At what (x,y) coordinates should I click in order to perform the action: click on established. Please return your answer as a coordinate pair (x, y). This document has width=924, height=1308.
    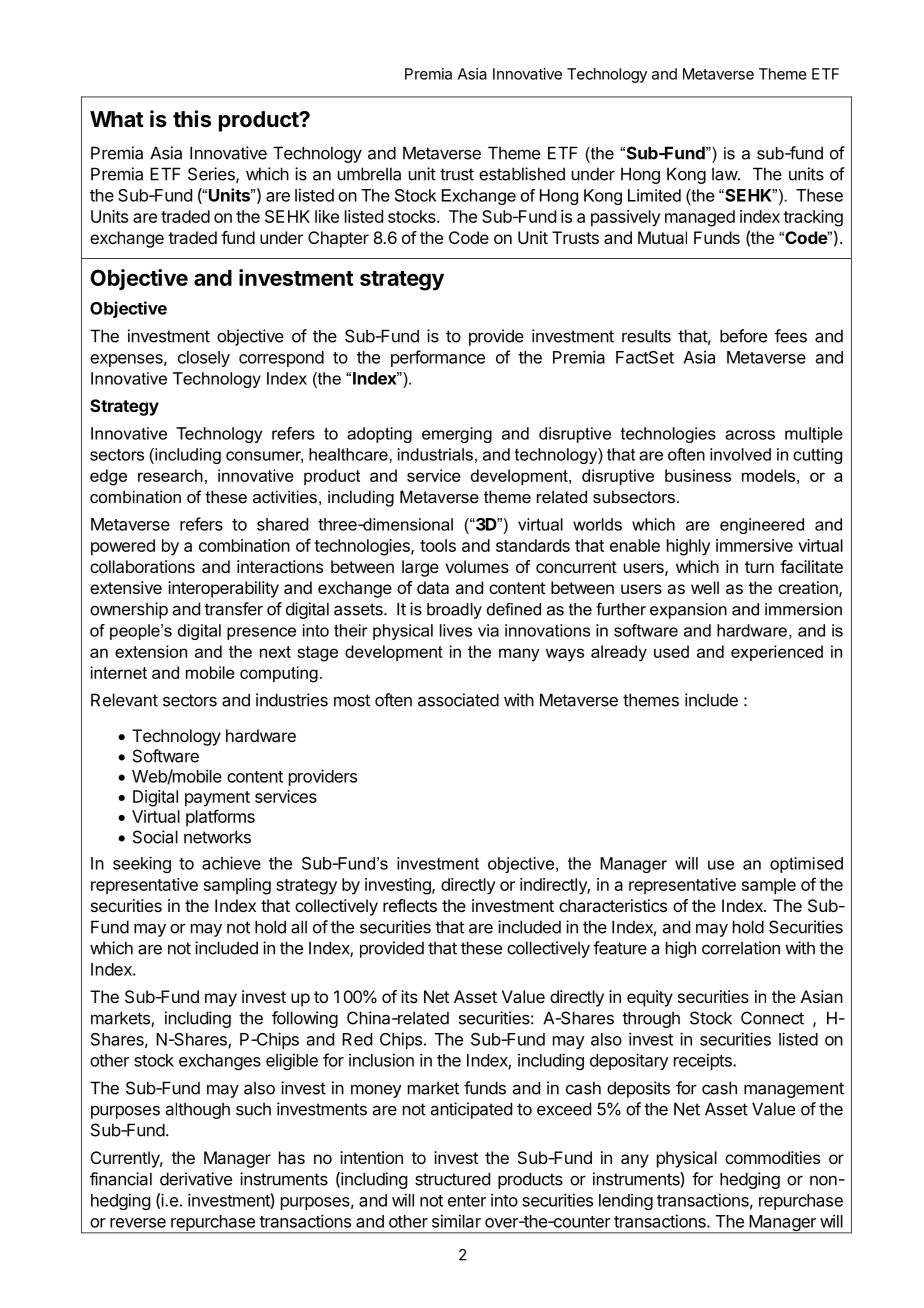
    Looking at the image, I should click on (522, 174).
